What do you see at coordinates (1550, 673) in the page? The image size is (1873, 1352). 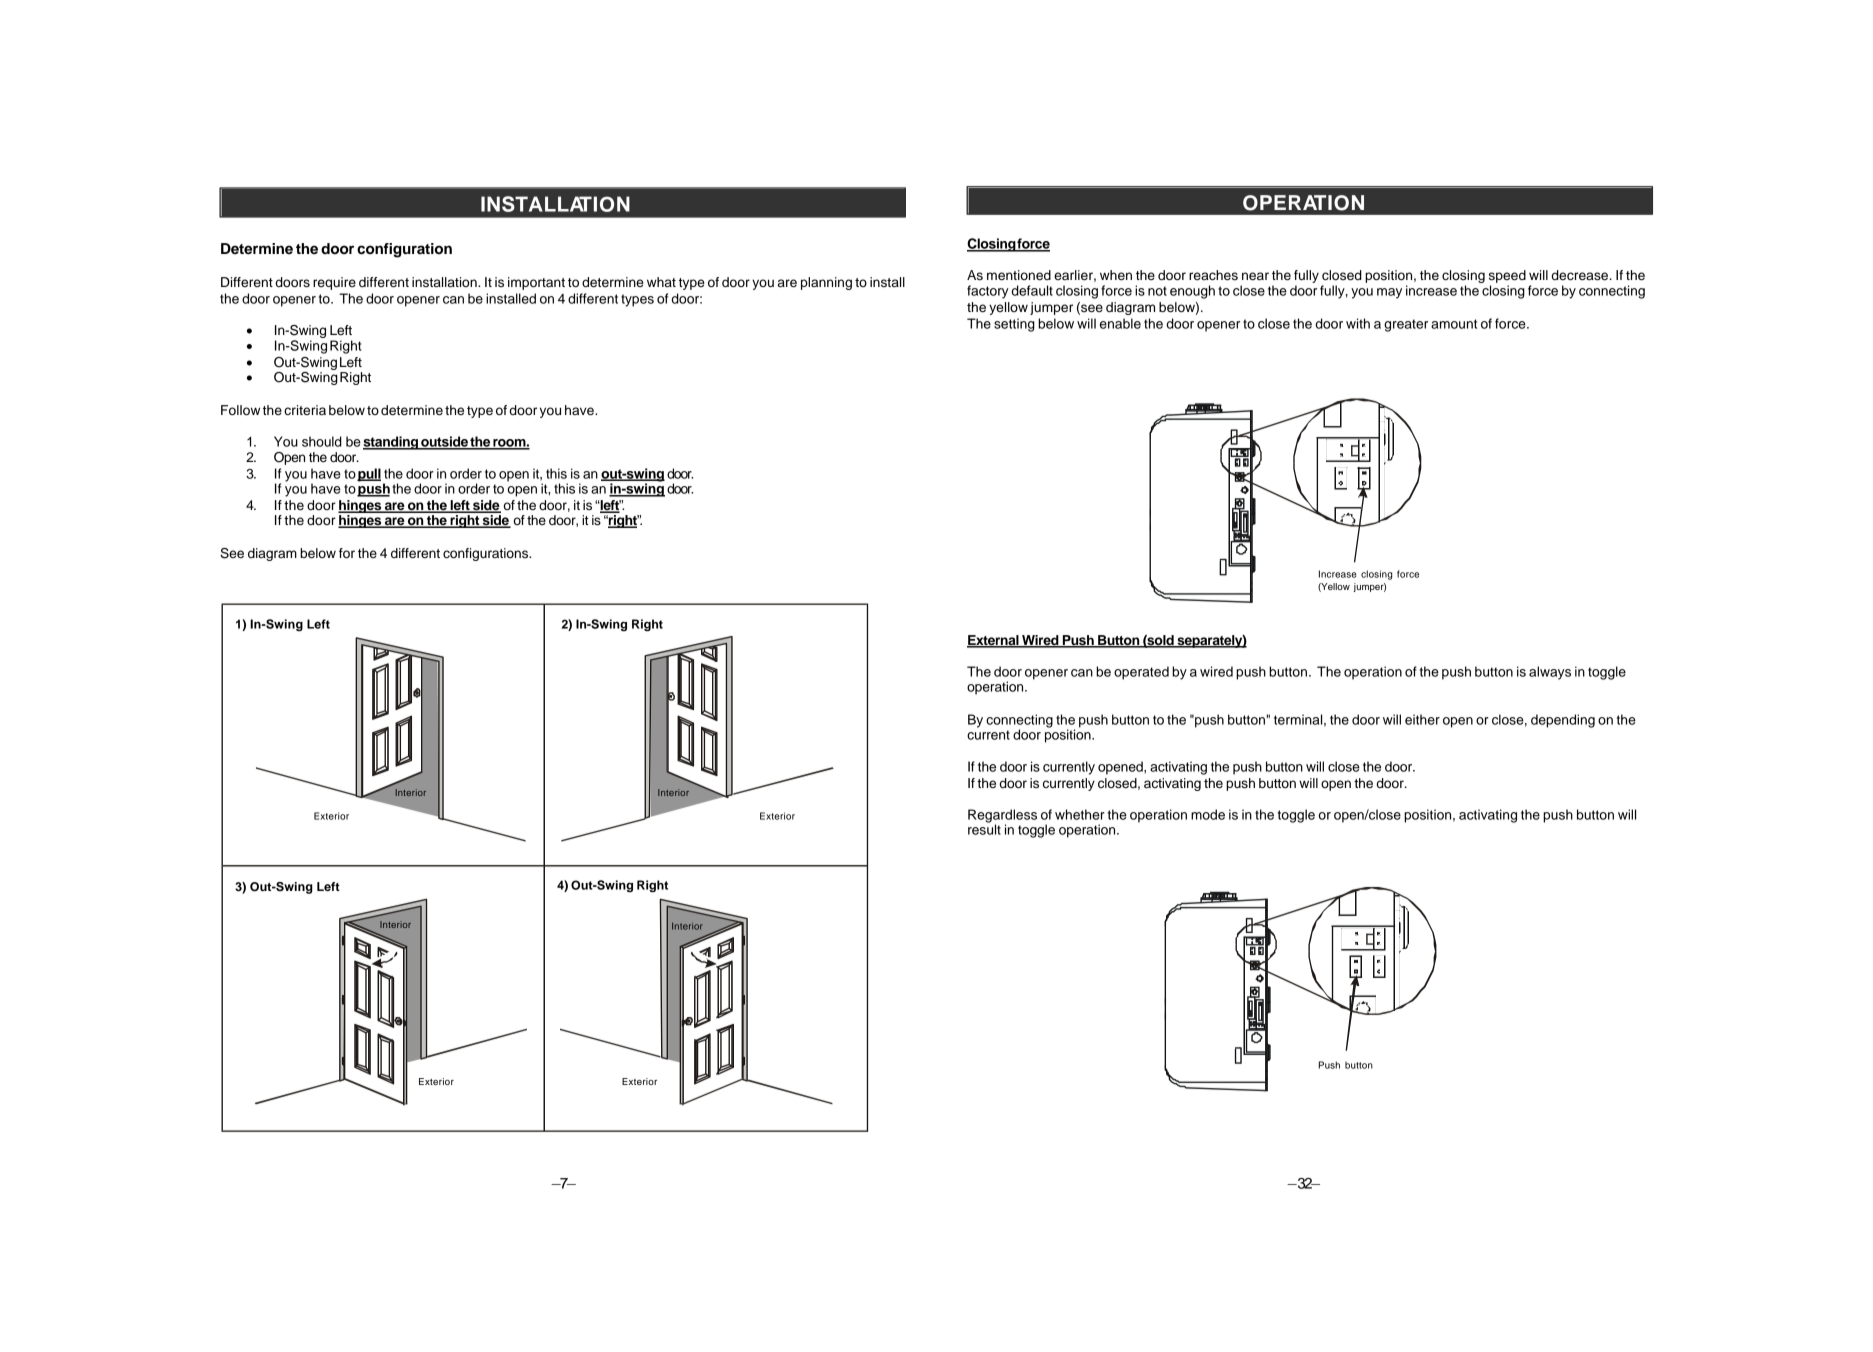 I see `always` at bounding box center [1550, 673].
